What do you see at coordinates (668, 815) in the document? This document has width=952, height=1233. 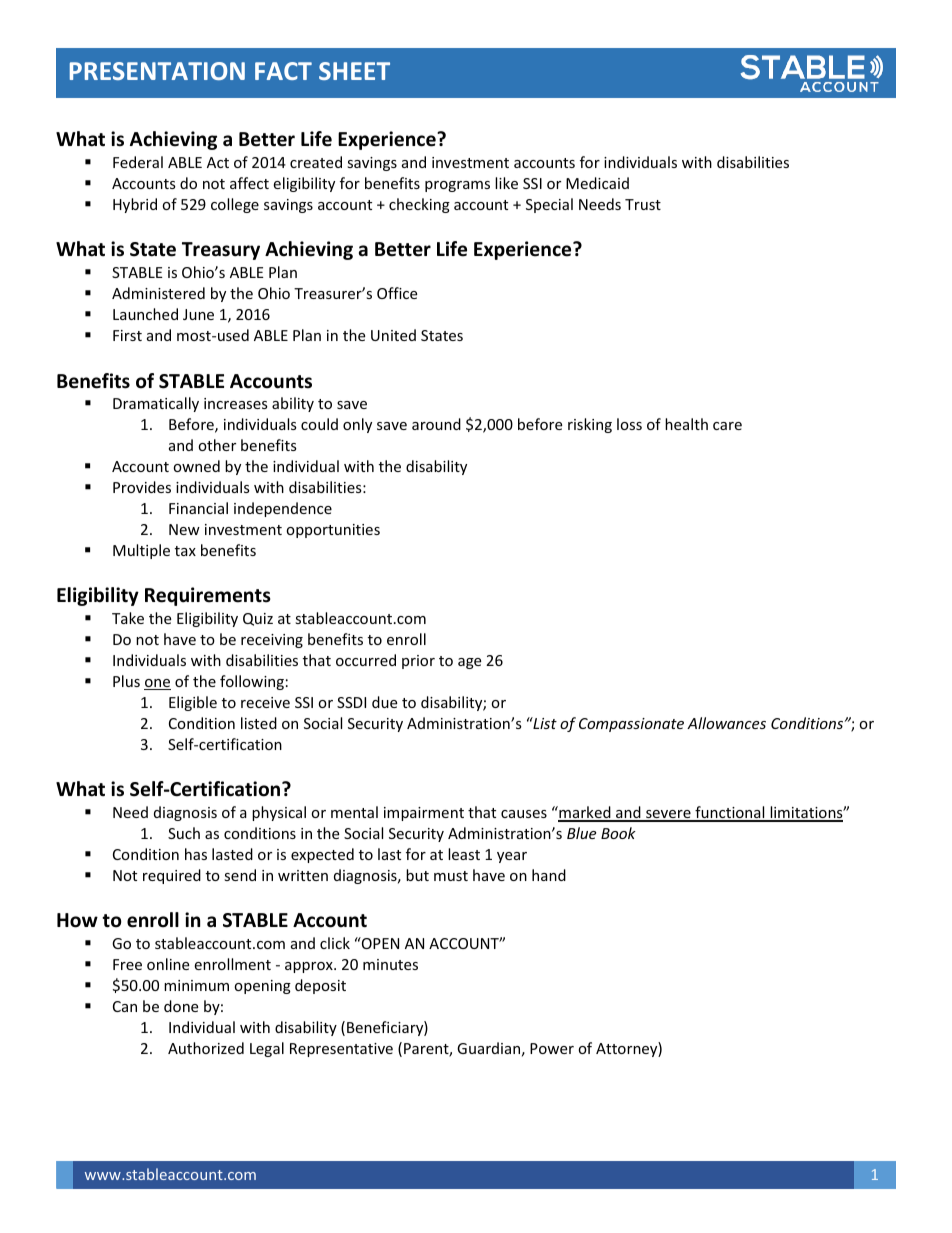 I see `severe` at bounding box center [668, 815].
